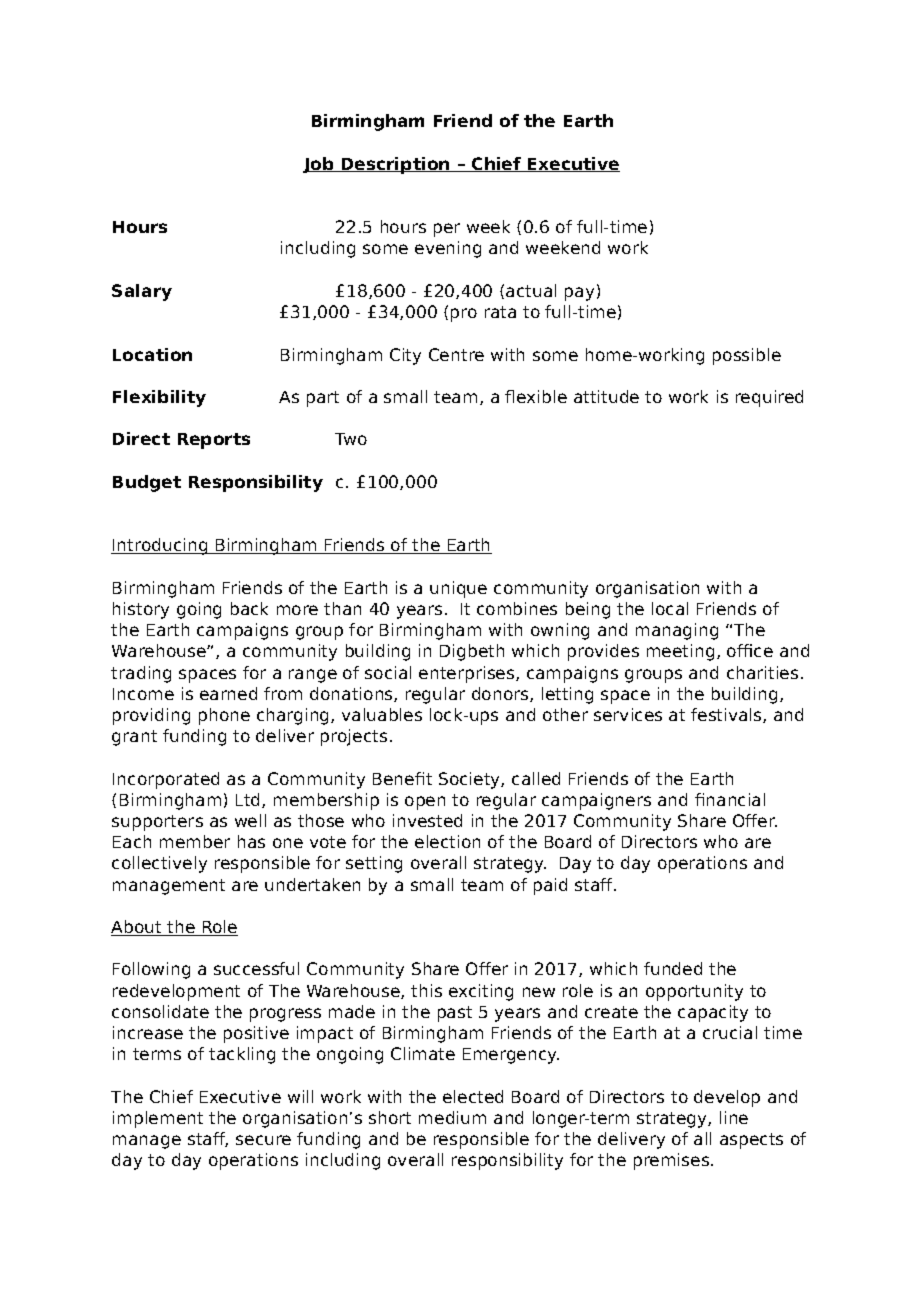 The image size is (924, 1308). I want to click on meeting, so click(680, 652).
